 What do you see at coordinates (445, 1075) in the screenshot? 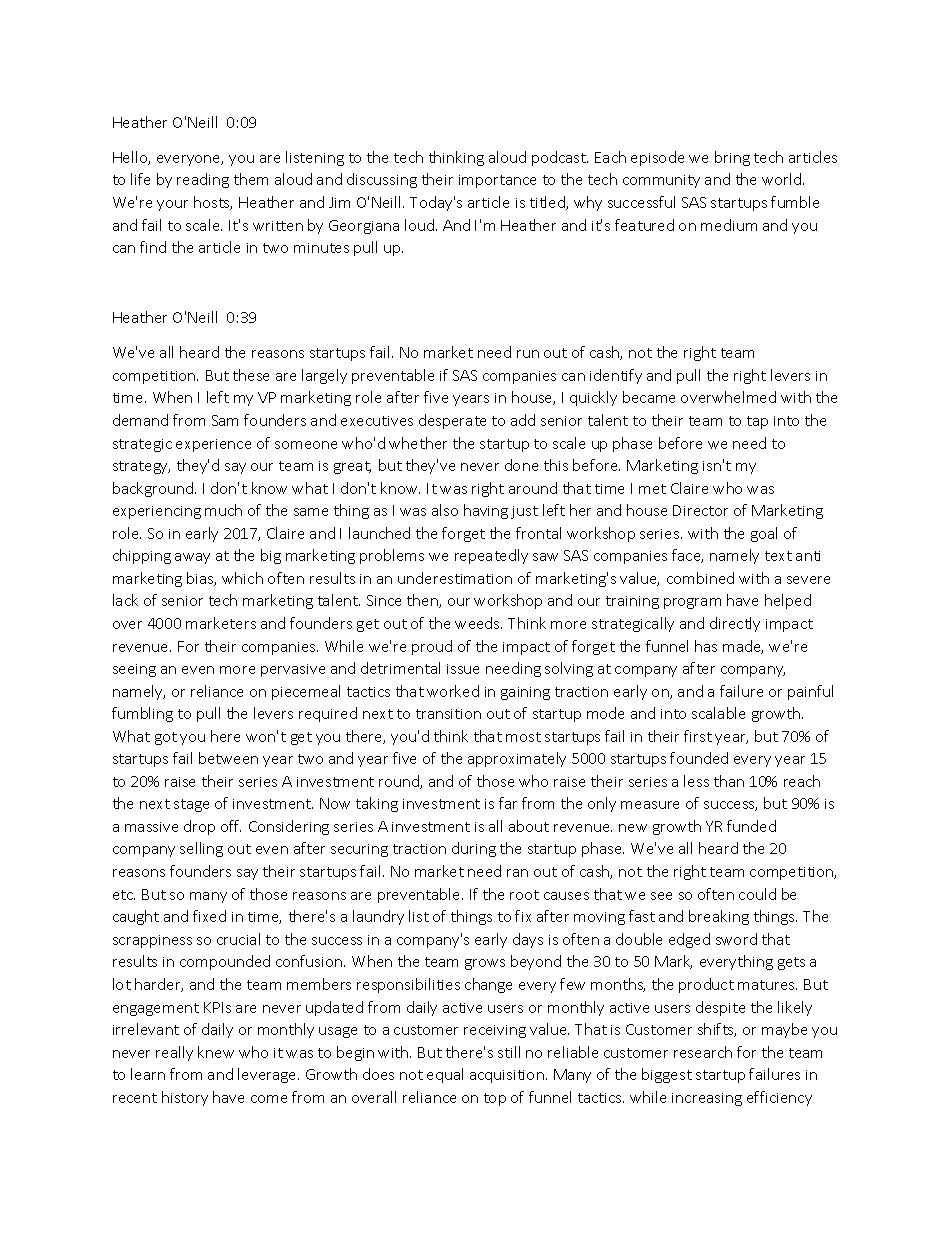
I see `equal` at bounding box center [445, 1075].
